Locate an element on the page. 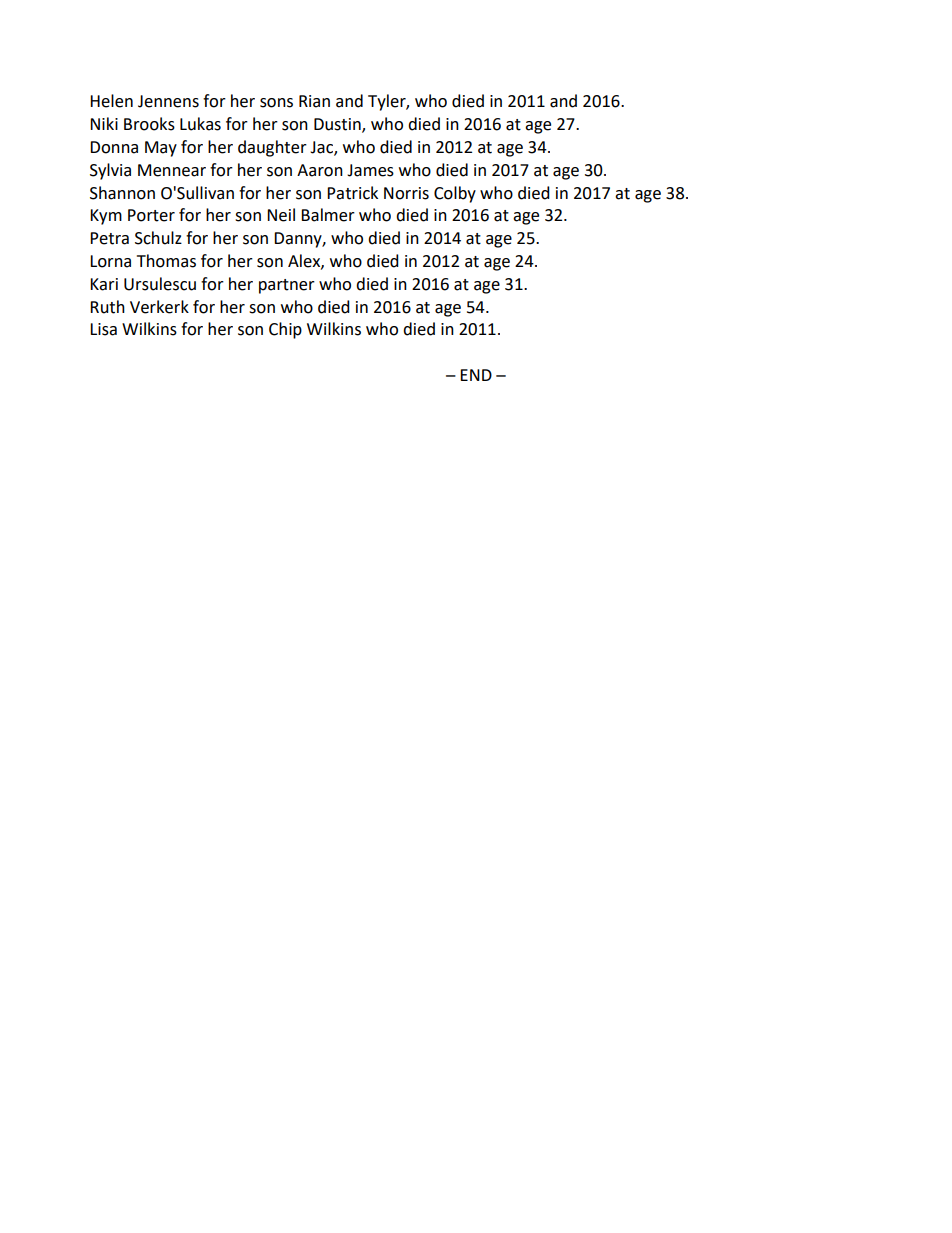 This page has height=1233, width=952. Chip is located at coordinates (285, 330).
